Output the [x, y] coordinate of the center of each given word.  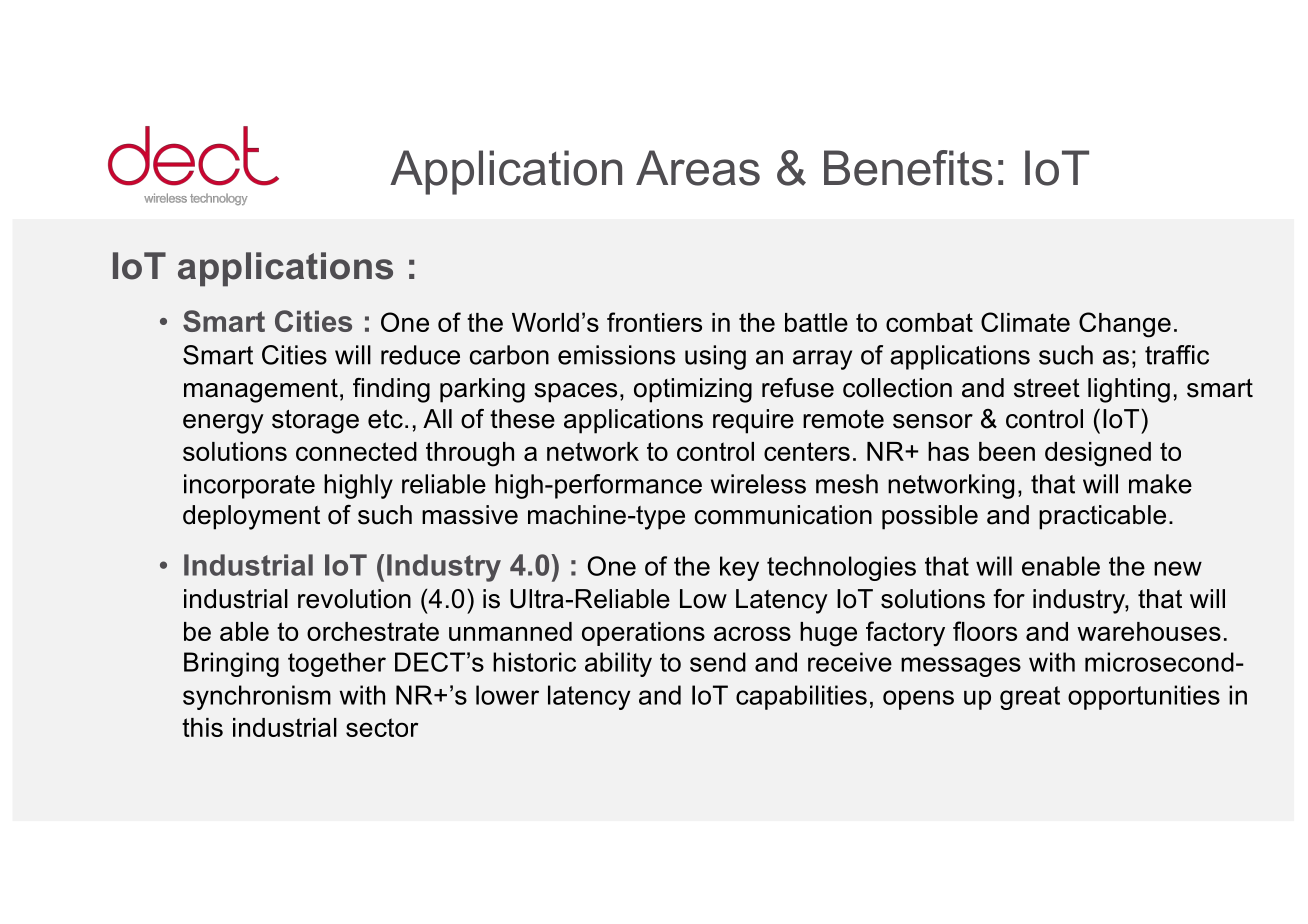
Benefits [908, 168]
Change [1125, 325]
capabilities [801, 697]
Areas [698, 168]
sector [382, 727]
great [1030, 698]
